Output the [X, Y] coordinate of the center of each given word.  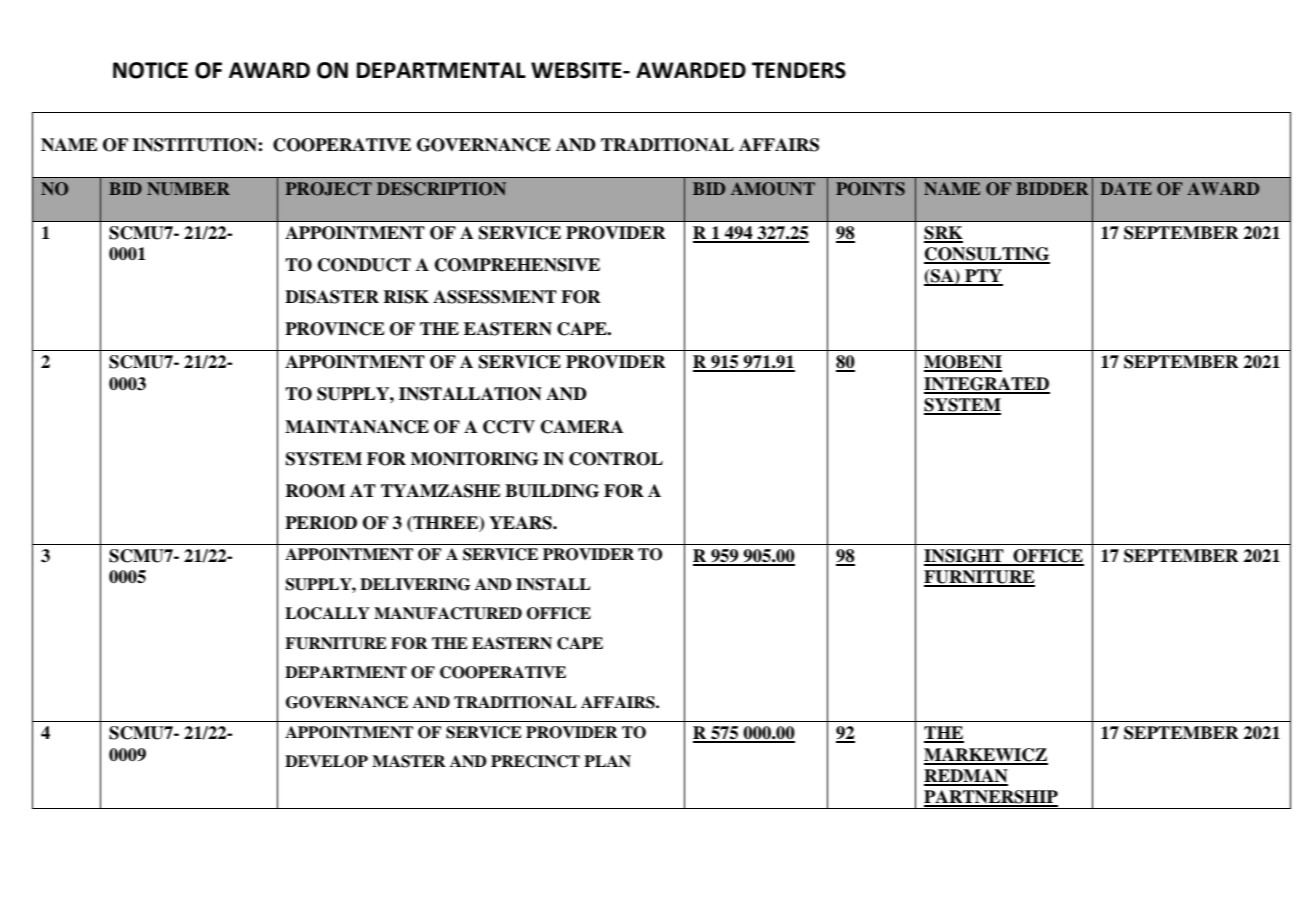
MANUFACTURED [448, 613]
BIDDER [1052, 188]
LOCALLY [327, 613]
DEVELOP [326, 761]
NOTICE [150, 70]
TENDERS [799, 70]
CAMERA [582, 427]
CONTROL [616, 459]
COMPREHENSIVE [517, 265]
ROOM [315, 491]
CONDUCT [364, 265]
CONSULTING [987, 255]
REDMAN [966, 777]
